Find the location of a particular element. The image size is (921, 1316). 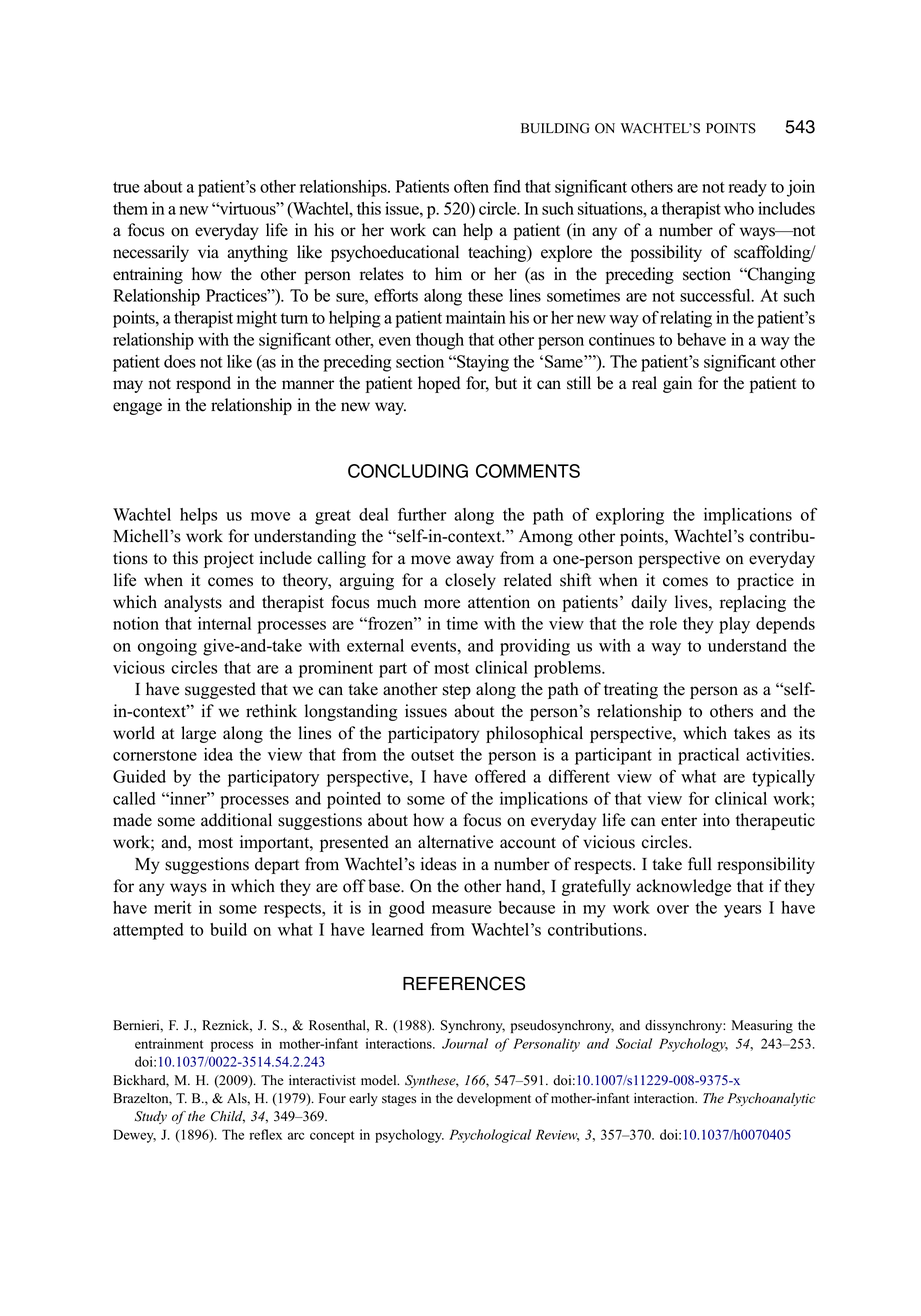

step is located at coordinates (456, 691).
